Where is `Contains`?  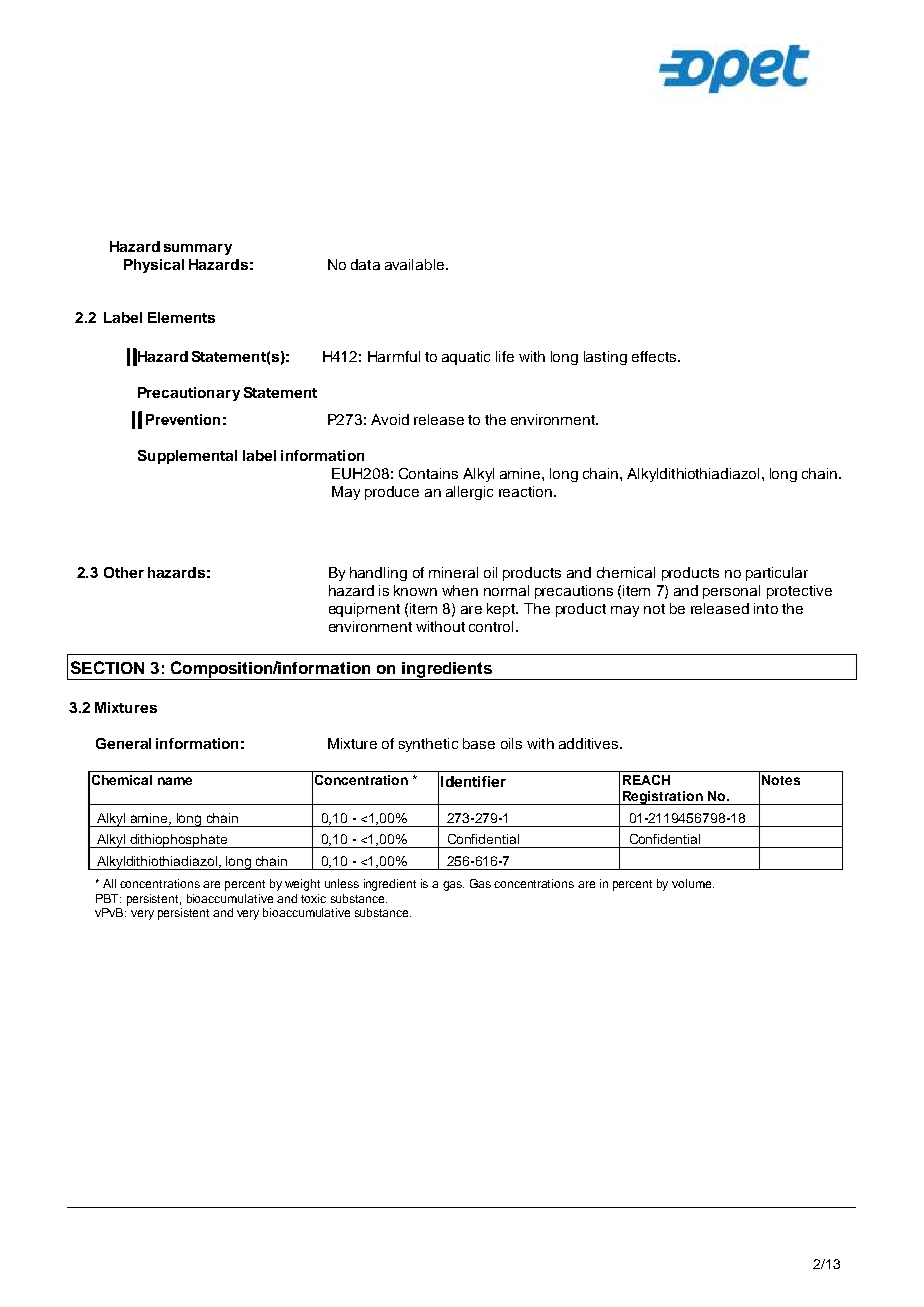
Contains is located at coordinates (428, 473).
